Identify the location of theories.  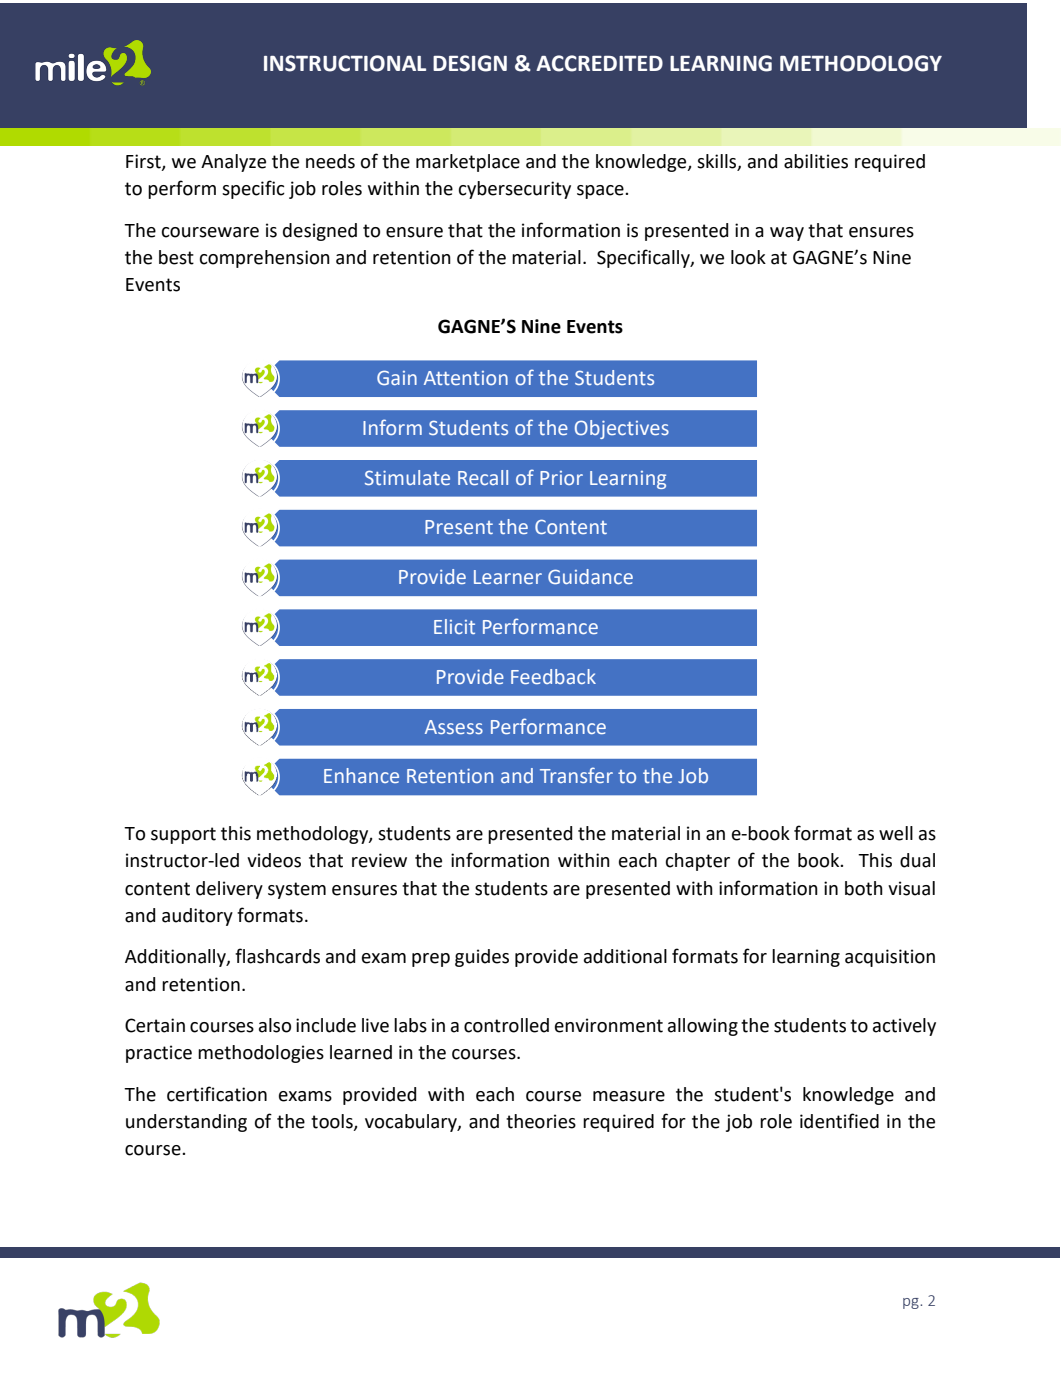
(541, 1121).
